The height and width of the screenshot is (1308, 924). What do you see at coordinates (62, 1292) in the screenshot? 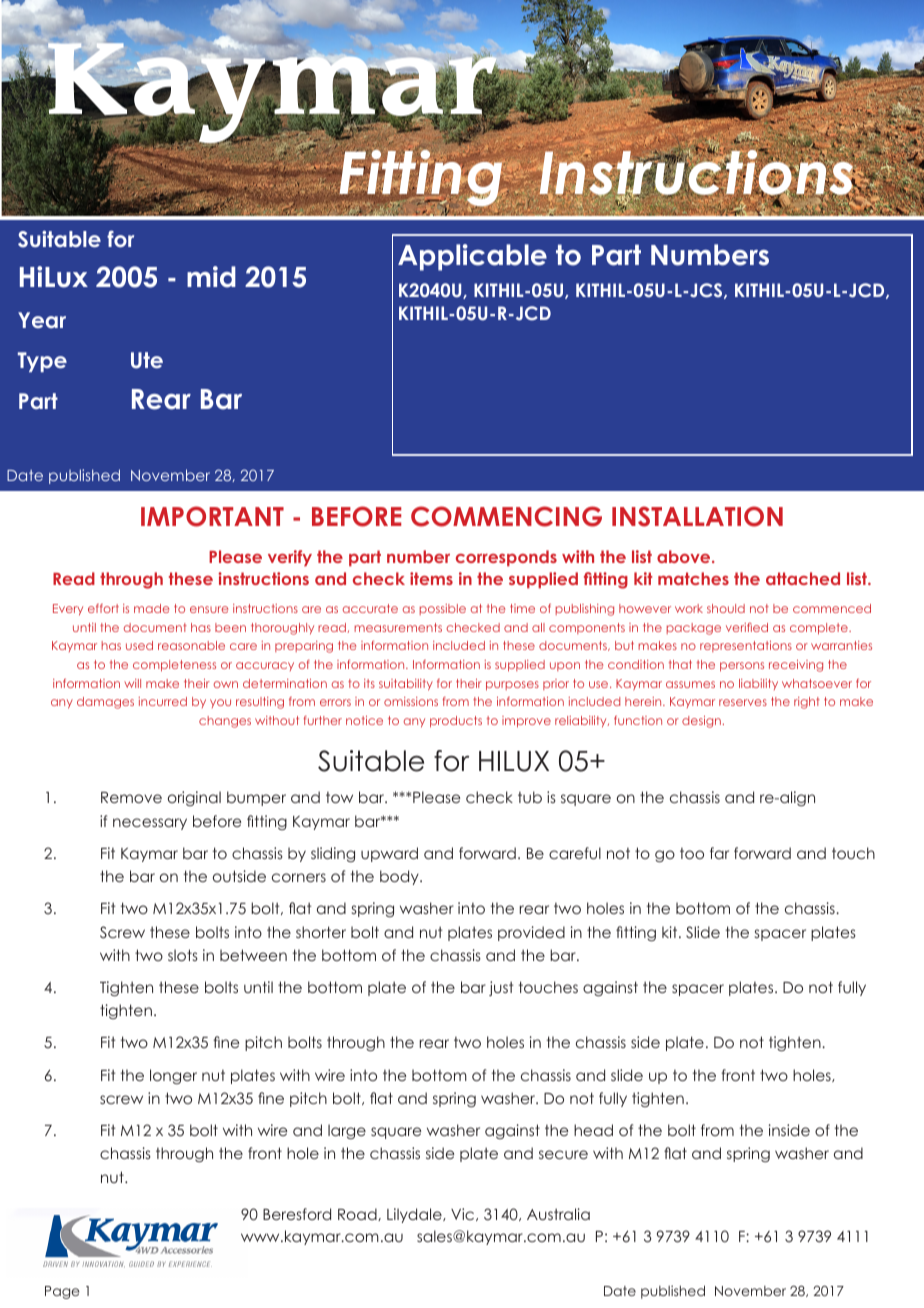
I see `Page` at bounding box center [62, 1292].
